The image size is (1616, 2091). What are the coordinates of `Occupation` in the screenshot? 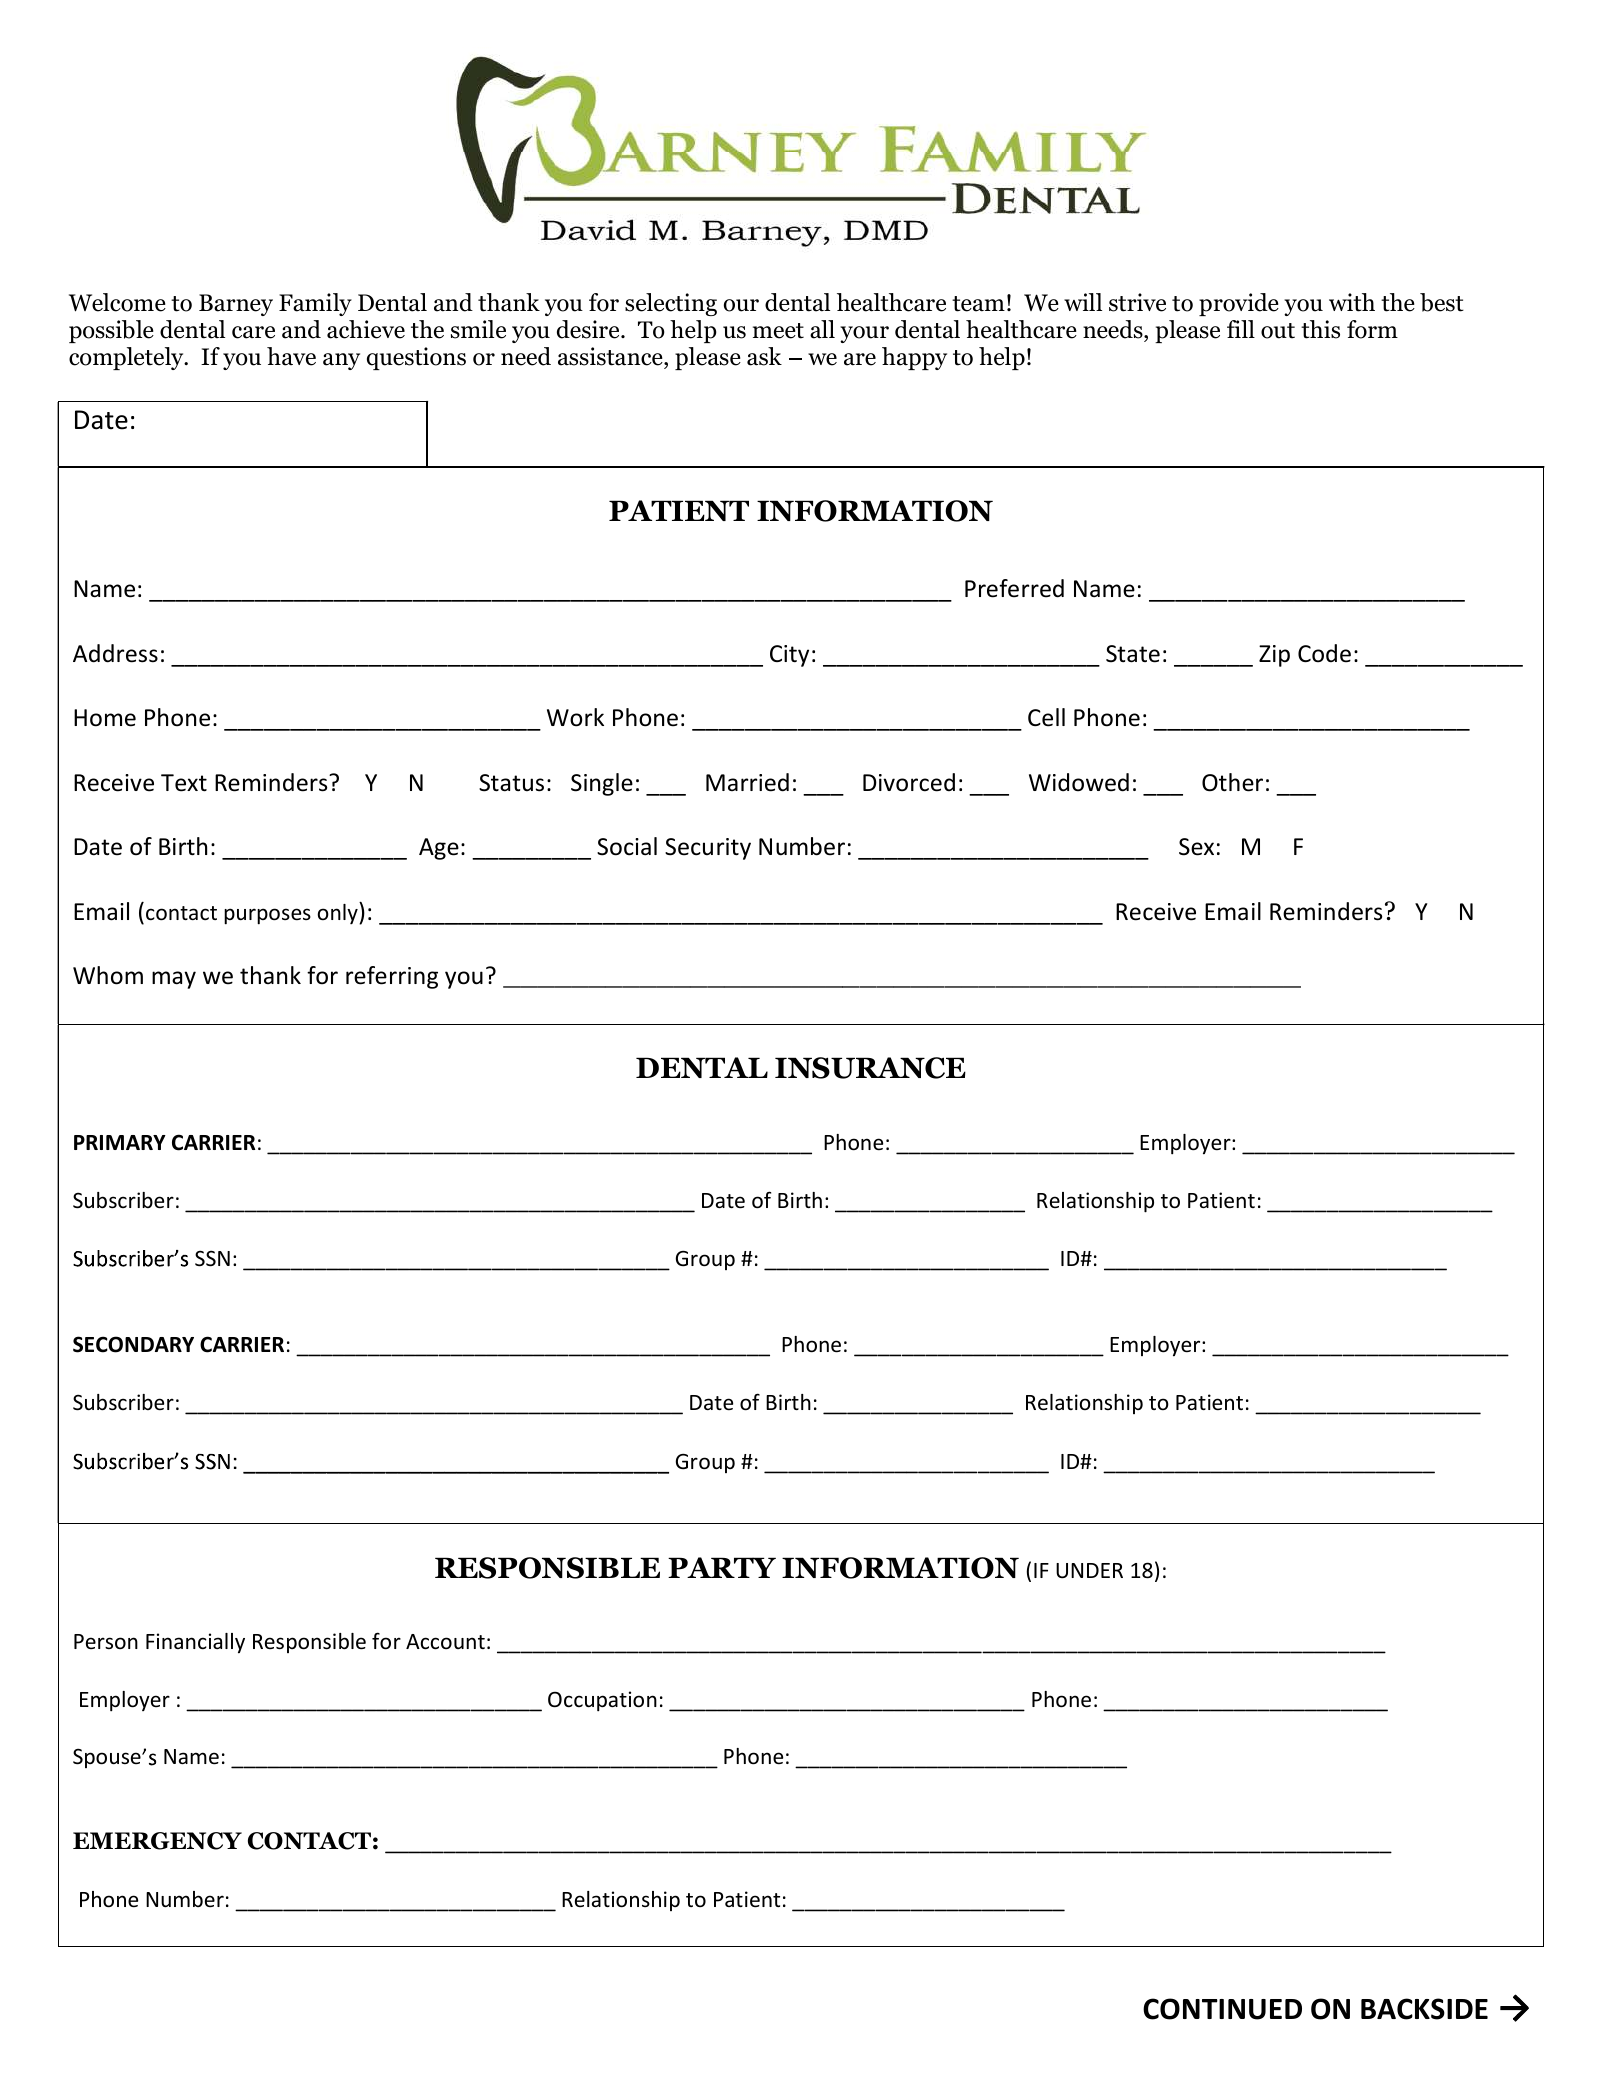 It's located at (602, 1701).
